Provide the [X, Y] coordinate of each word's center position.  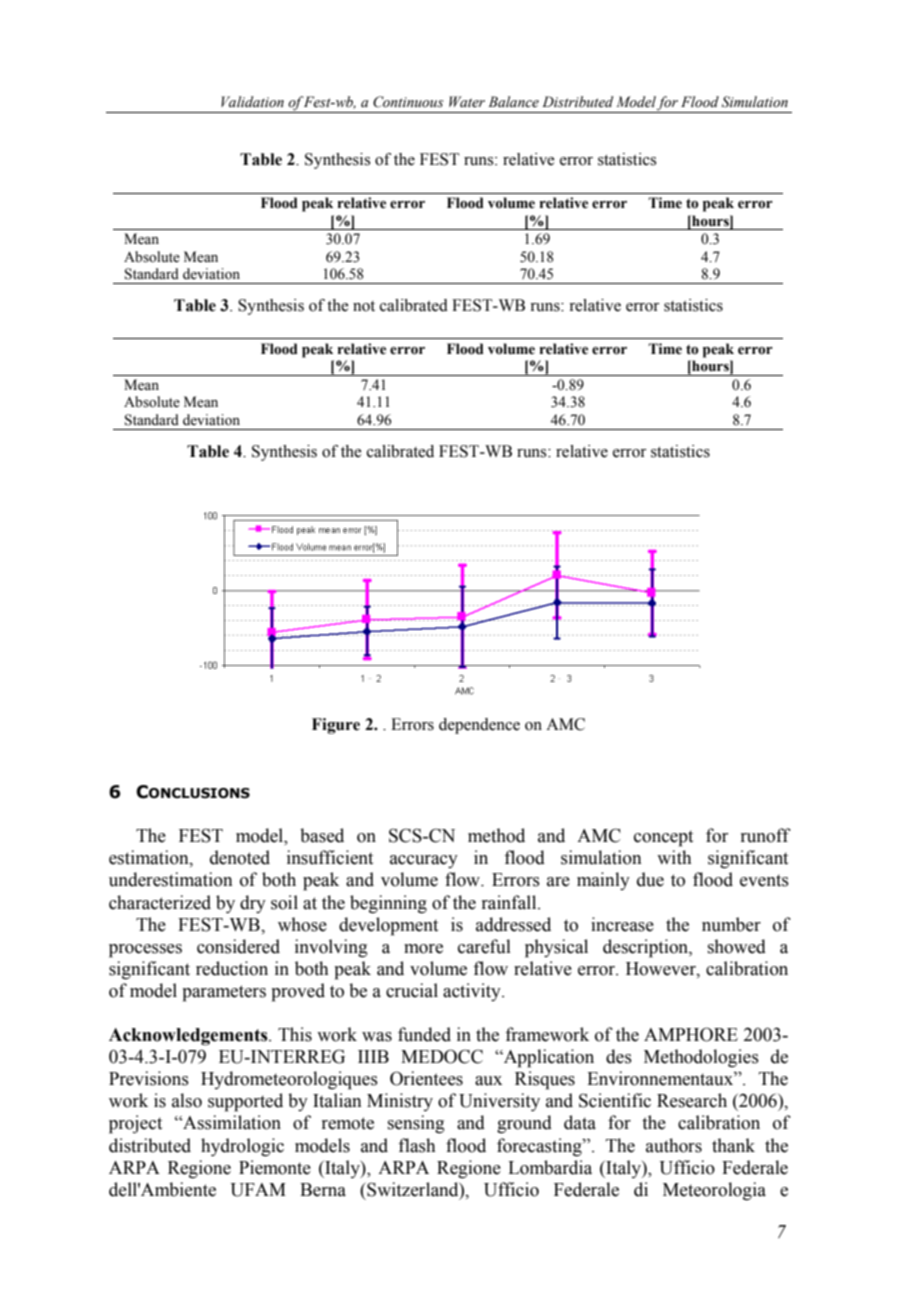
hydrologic [242, 1147]
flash [416, 1145]
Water [467, 102]
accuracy [424, 861]
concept [663, 838]
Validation [252, 102]
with [674, 857]
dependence [479, 726]
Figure [336, 726]
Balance [513, 102]
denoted [240, 857]
